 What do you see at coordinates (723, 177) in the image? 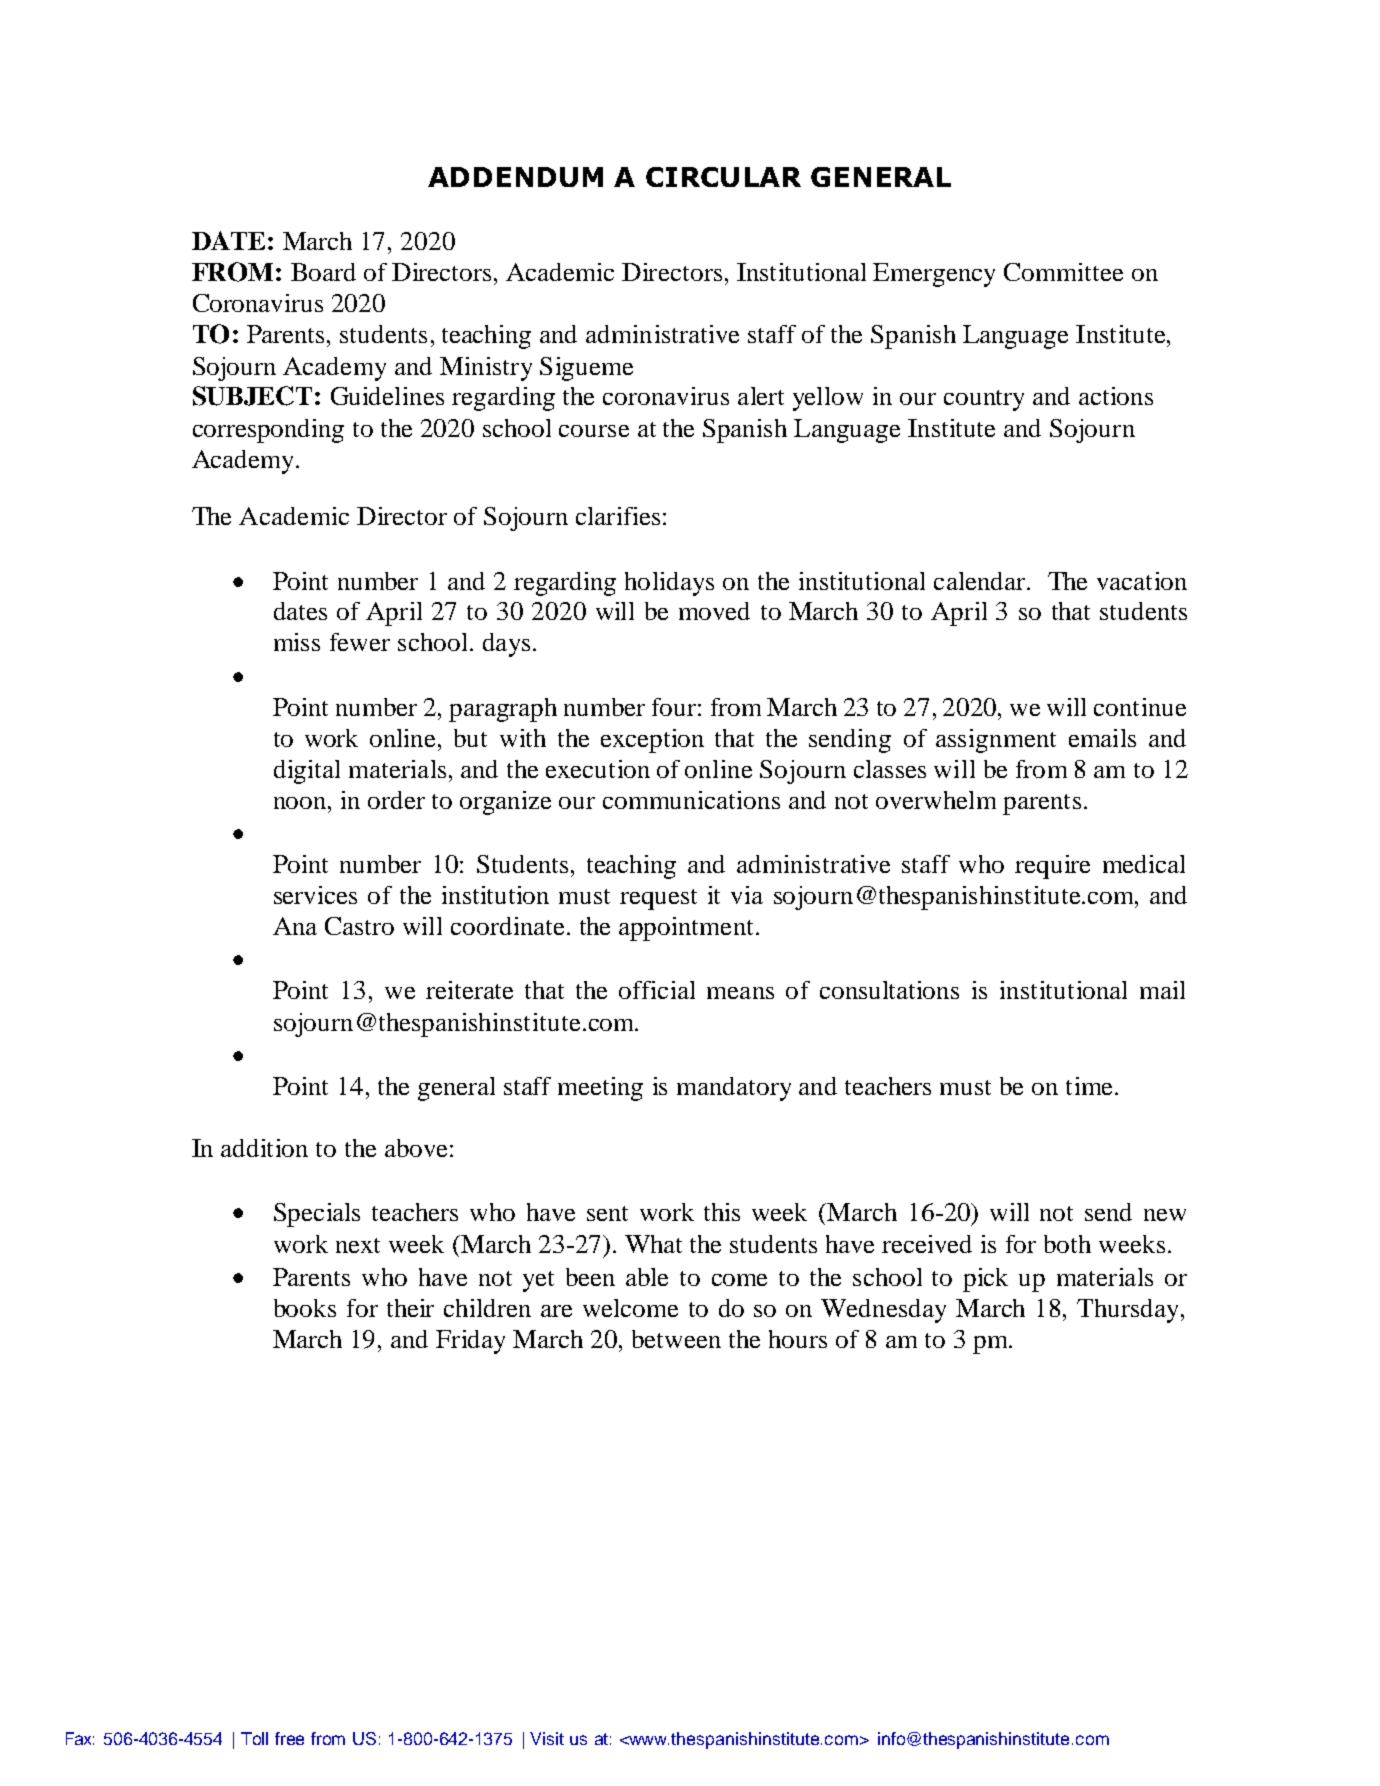
I see `CIRCULAR` at bounding box center [723, 177].
